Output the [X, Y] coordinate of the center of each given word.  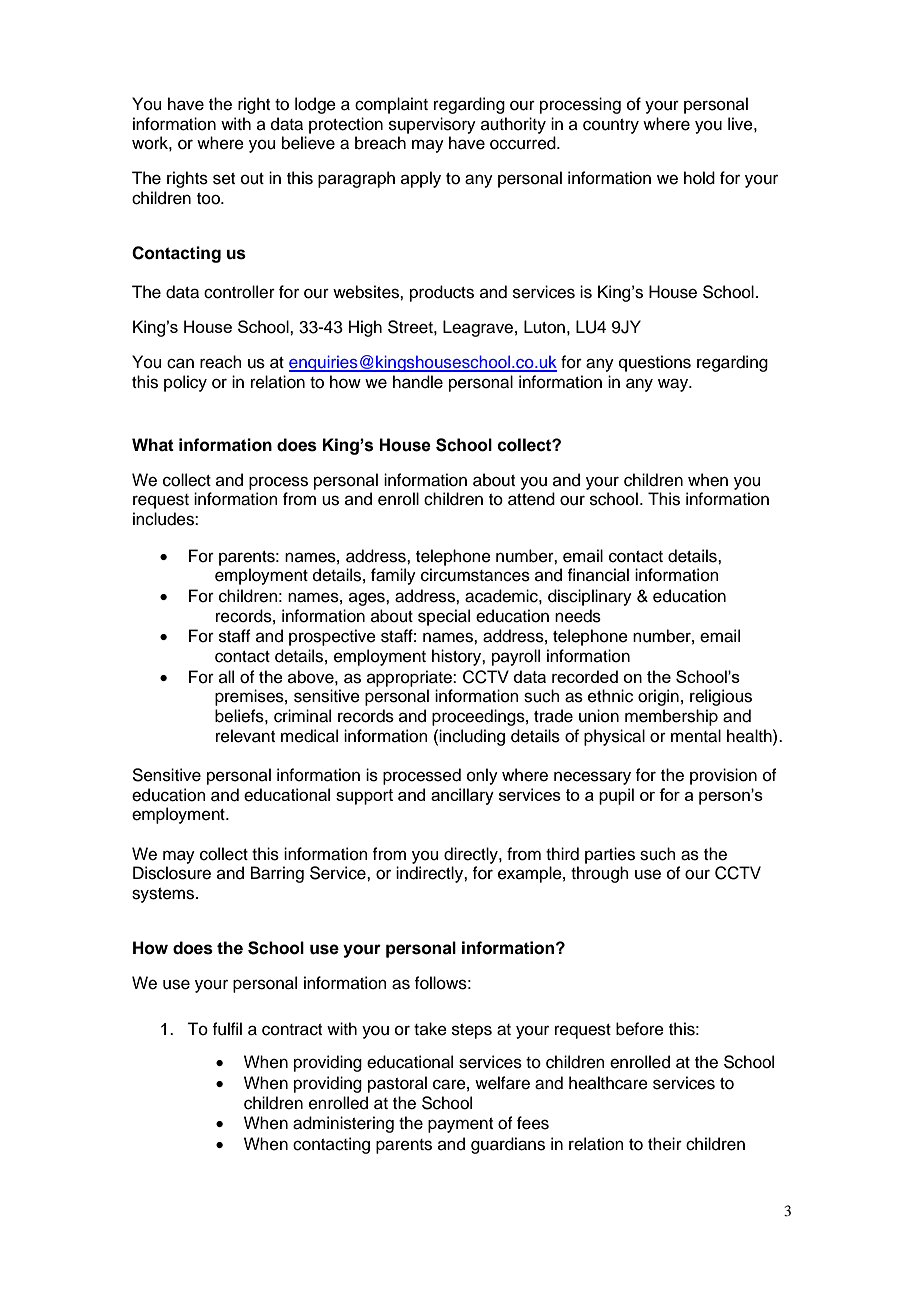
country [611, 126]
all [226, 676]
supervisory [432, 125]
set [224, 179]
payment [460, 1125]
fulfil [227, 1029]
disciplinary [590, 597]
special [444, 617]
